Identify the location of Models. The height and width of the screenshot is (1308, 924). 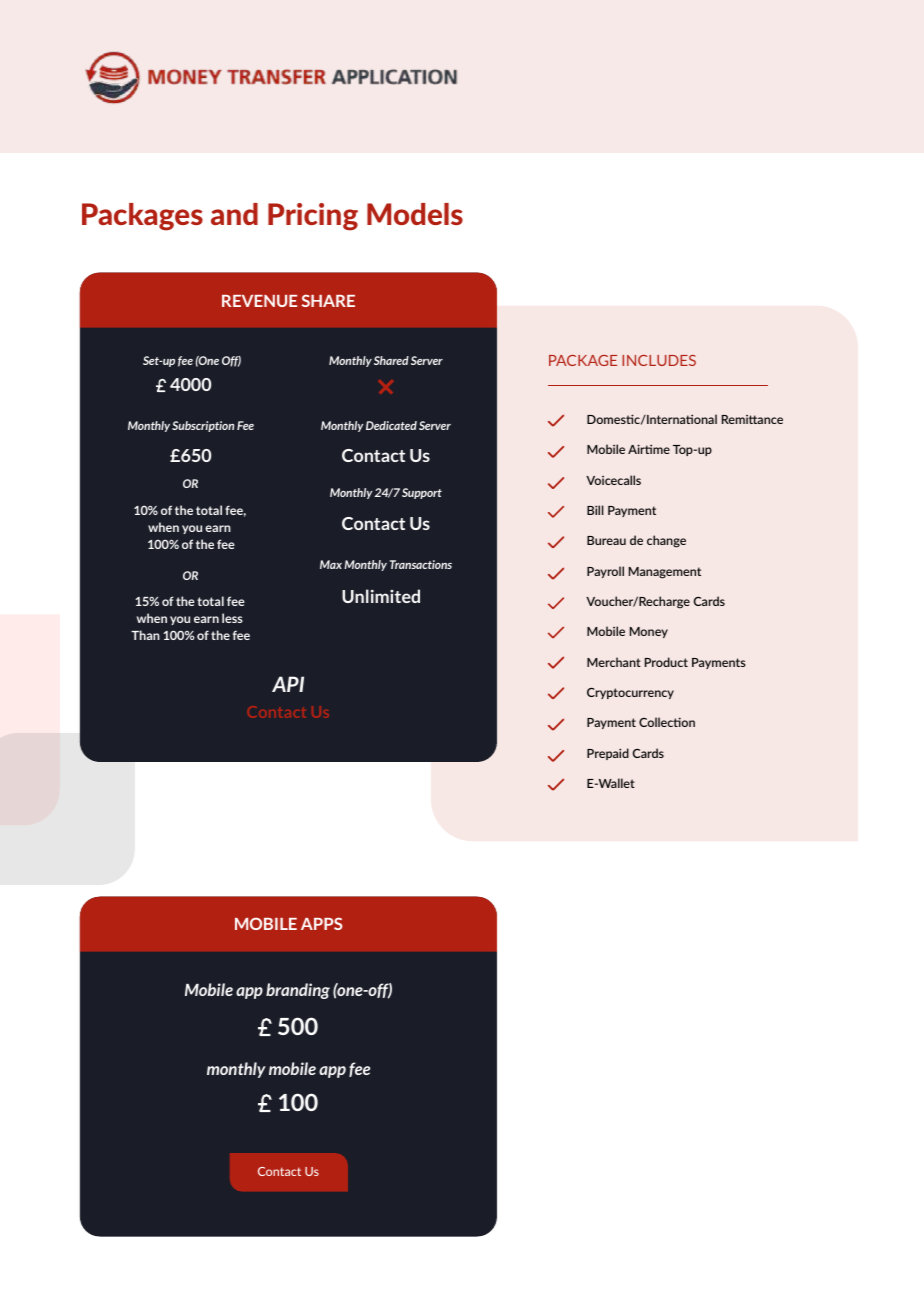
(415, 214).
